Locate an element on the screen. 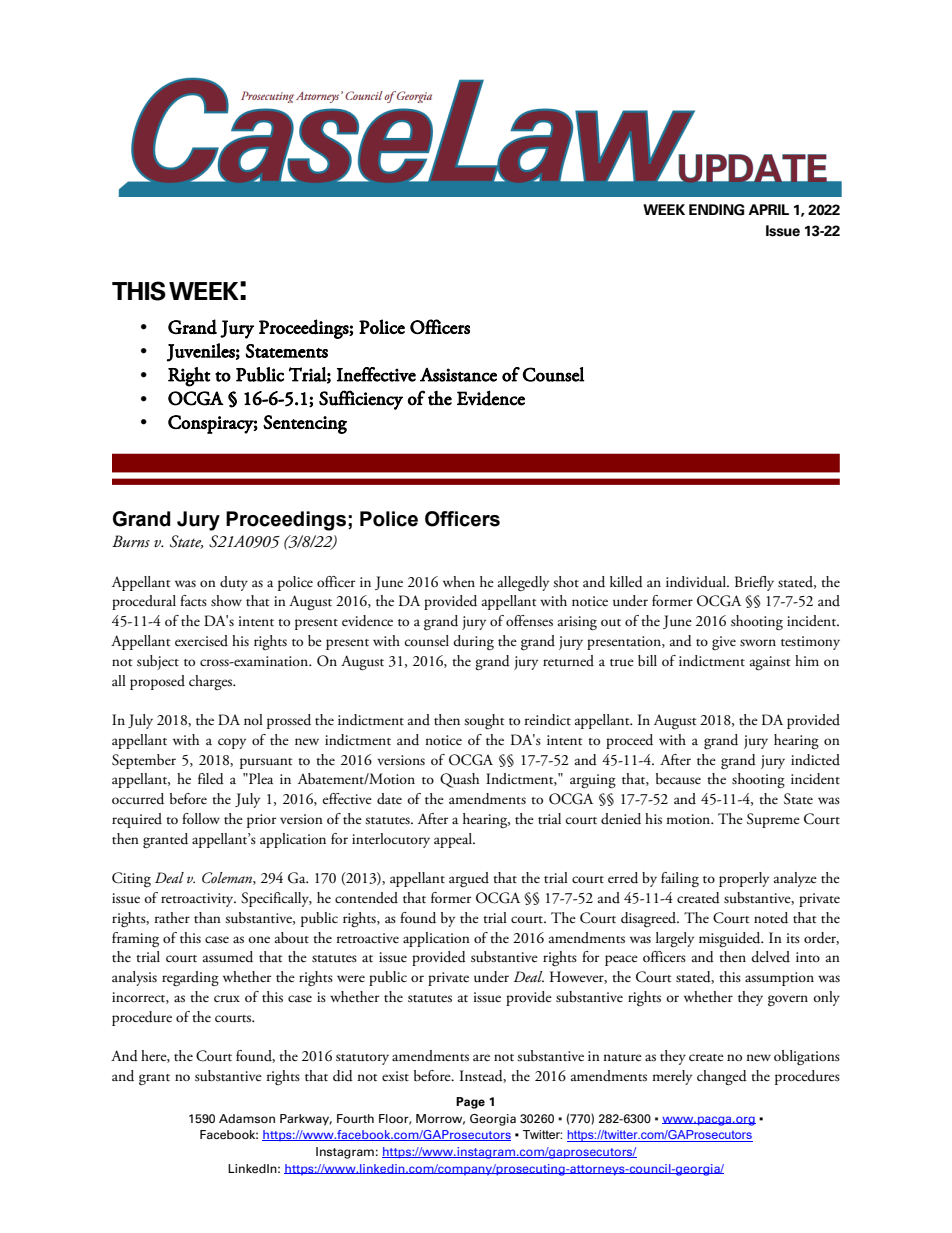 The width and height of the screenshot is (952, 1233). Supreme is located at coordinates (773, 820).
